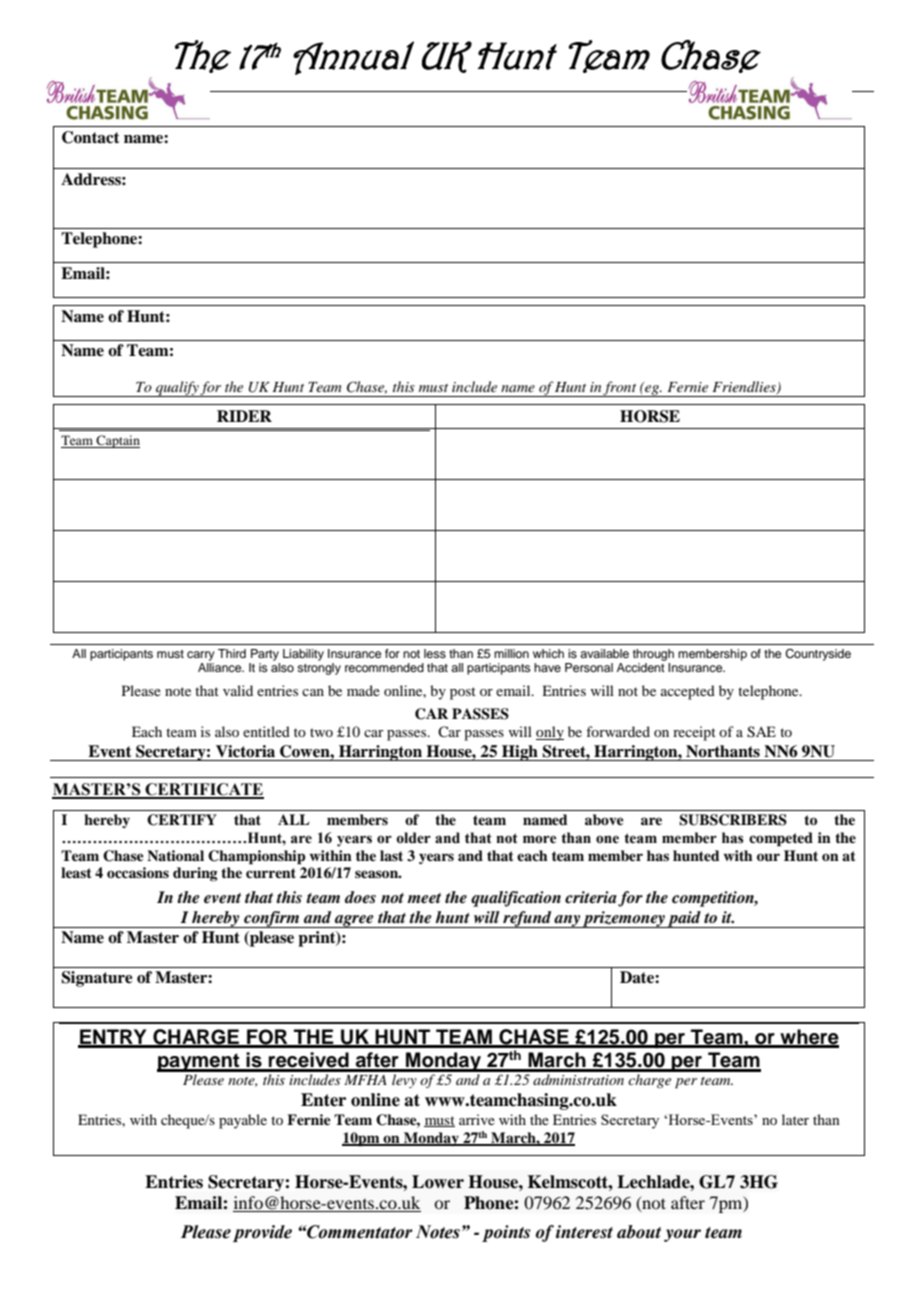 This document has height=1308, width=924. What do you see at coordinates (91, 137) in the document?
I see `Contact` at bounding box center [91, 137].
